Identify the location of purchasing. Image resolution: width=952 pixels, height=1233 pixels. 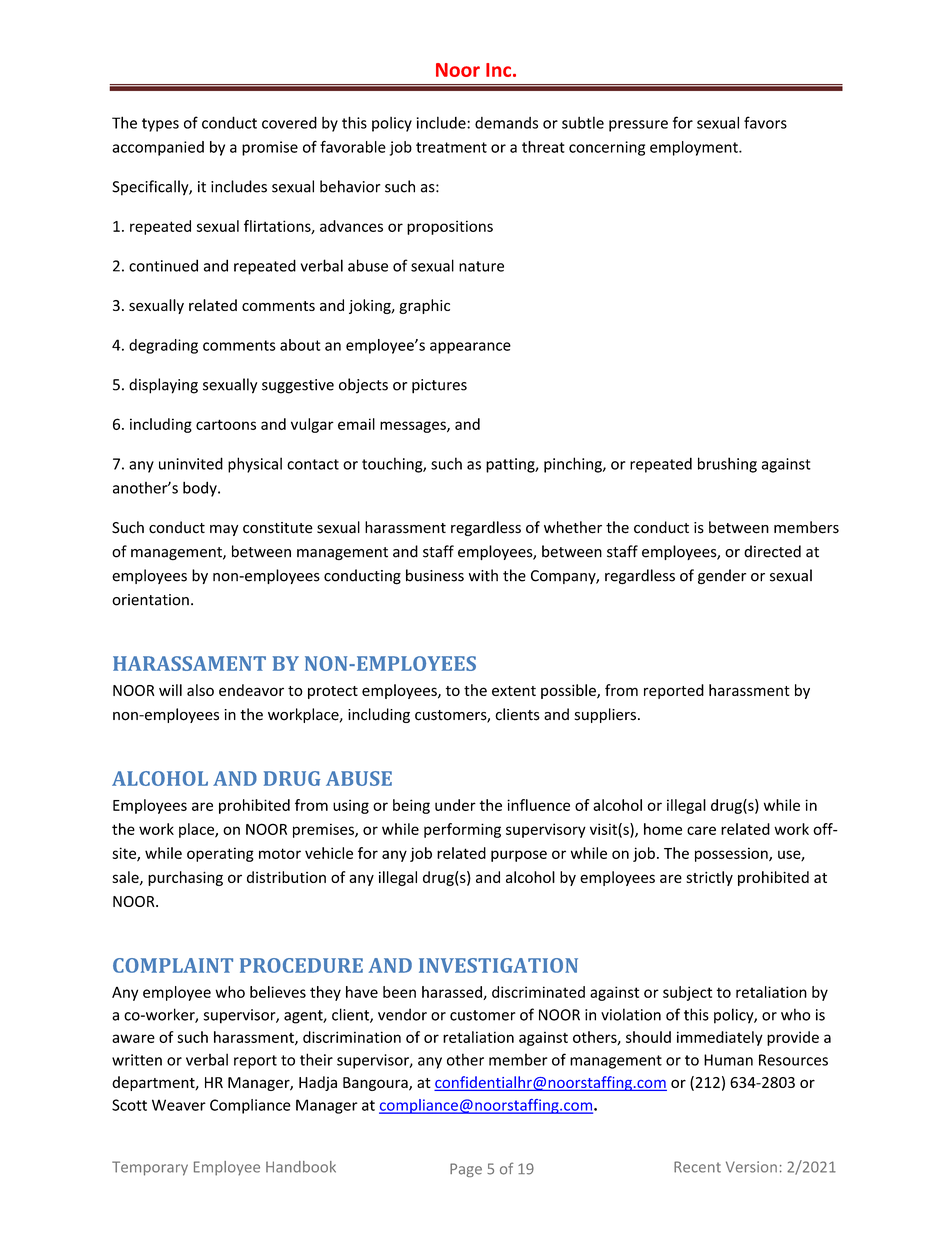
(185, 878).
